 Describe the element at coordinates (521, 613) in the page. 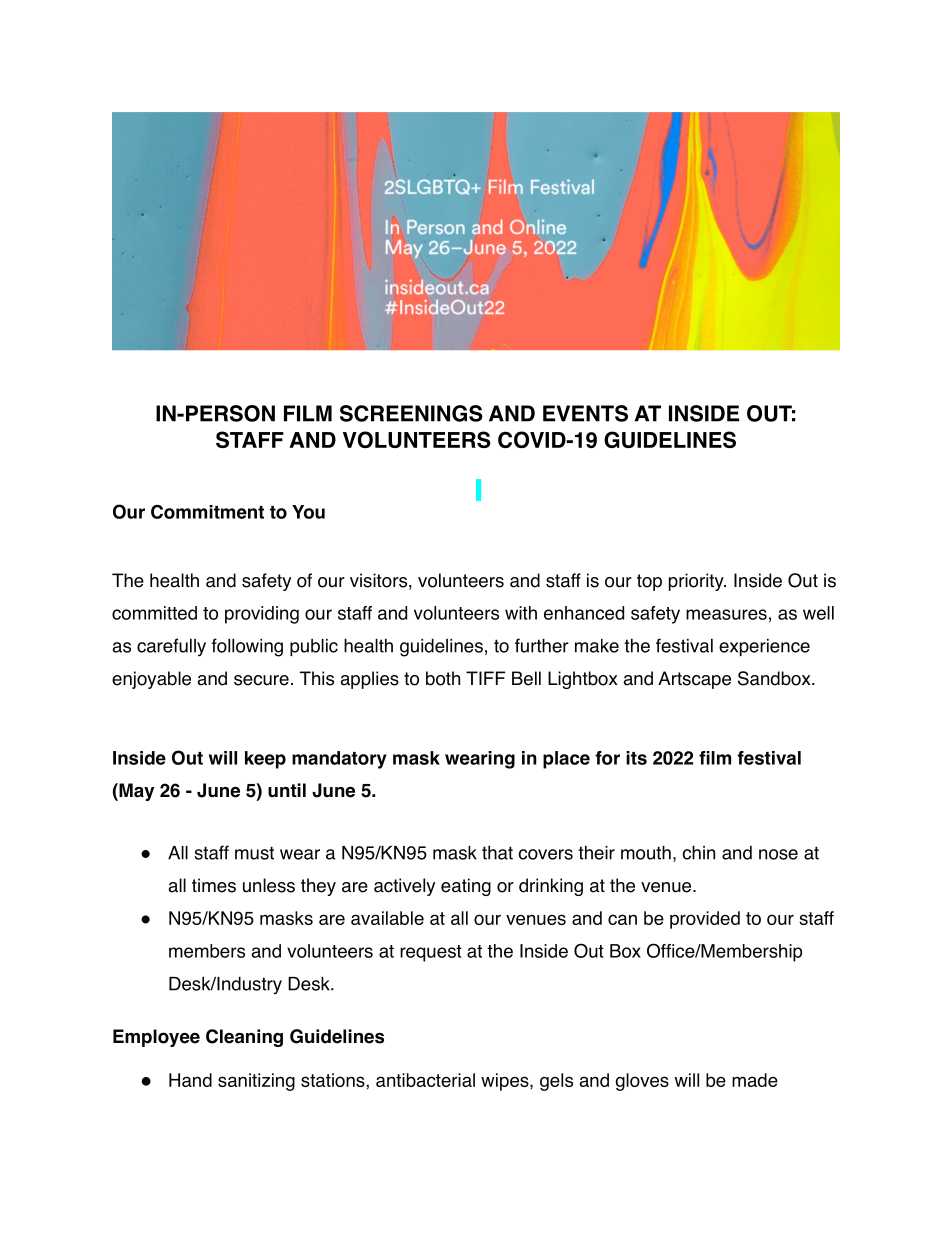

I see `with` at that location.
